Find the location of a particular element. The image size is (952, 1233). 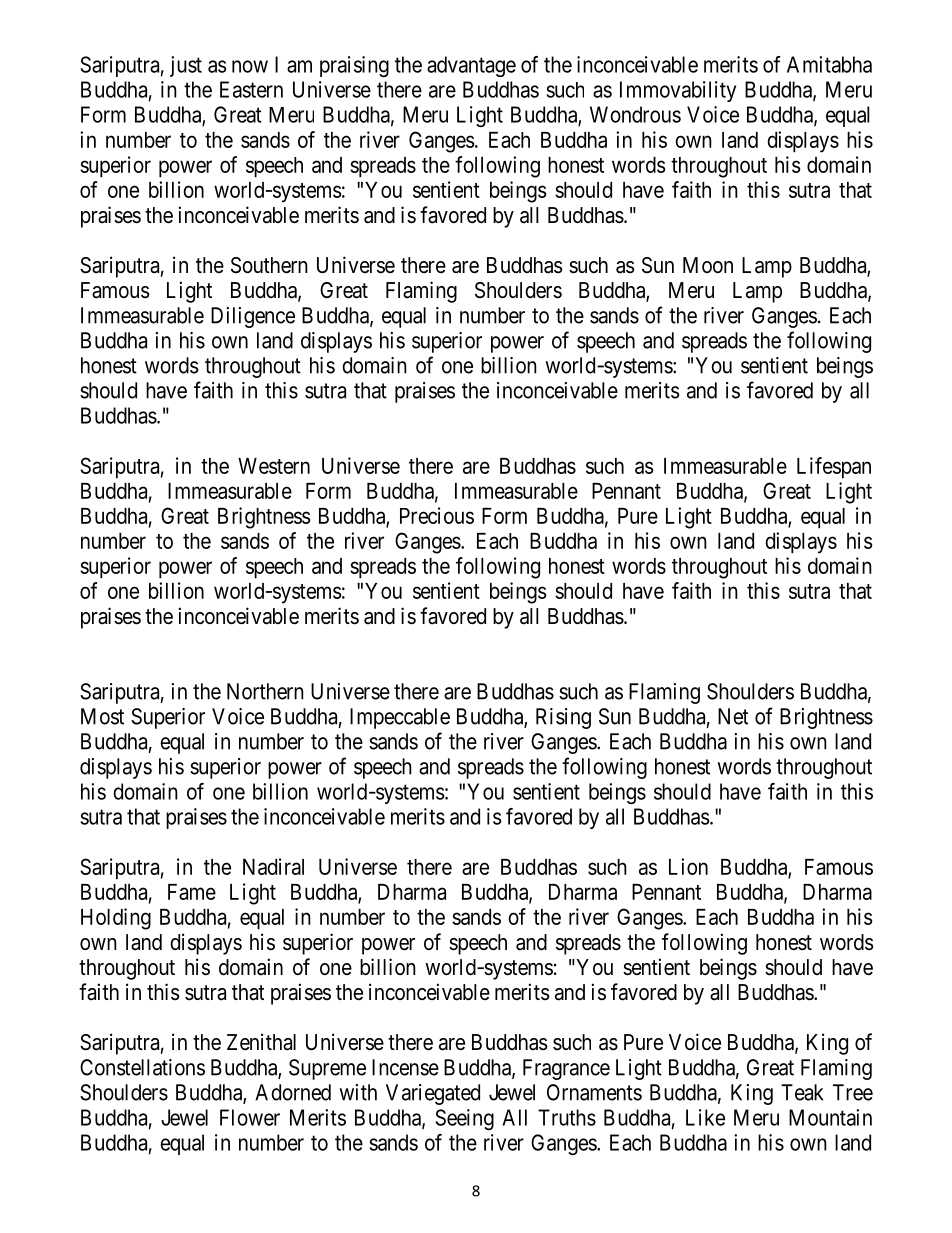

Fame is located at coordinates (192, 892).
